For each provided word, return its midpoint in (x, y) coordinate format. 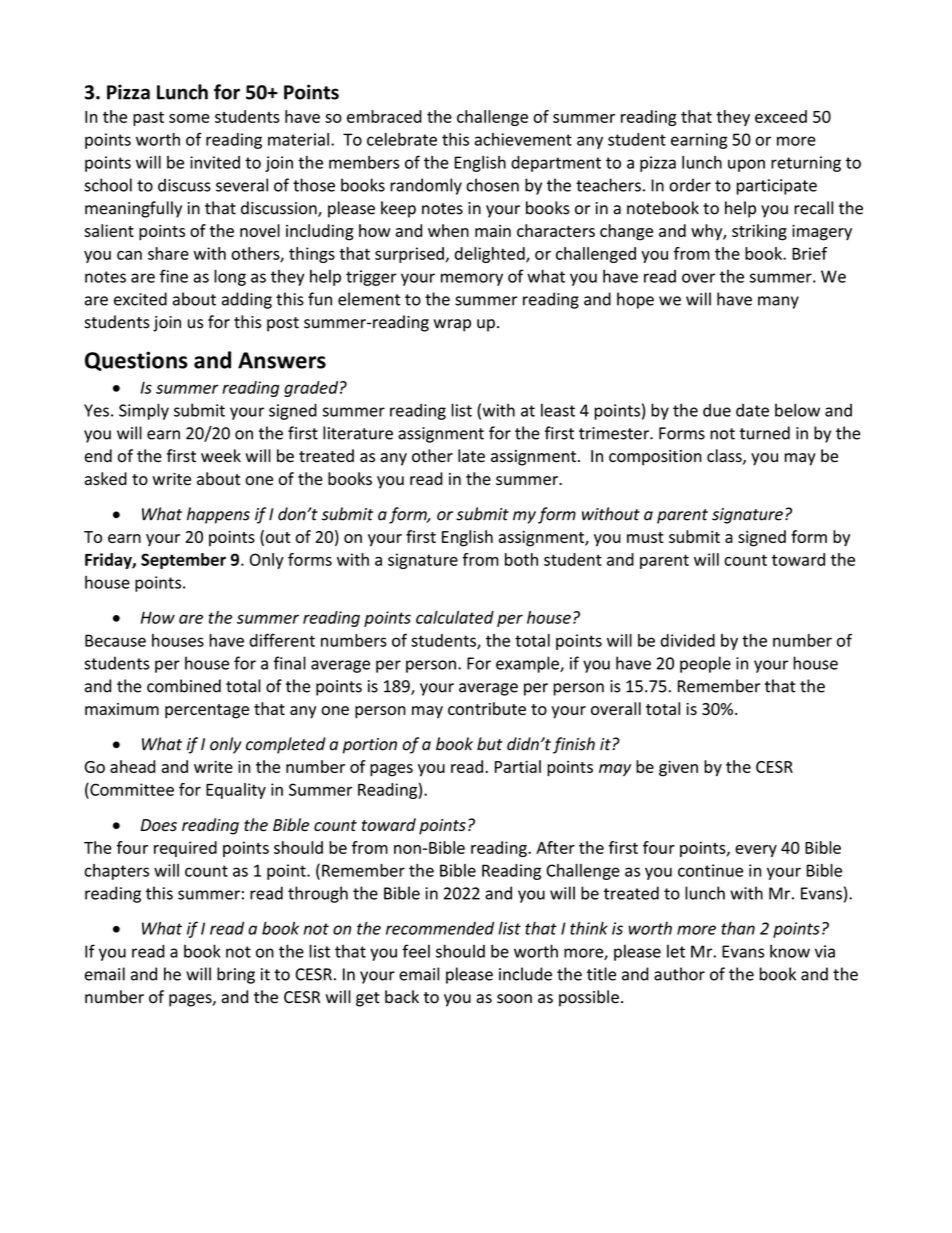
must (645, 537)
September (183, 561)
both (521, 559)
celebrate (402, 139)
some (189, 118)
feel (416, 951)
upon (746, 165)
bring (236, 975)
